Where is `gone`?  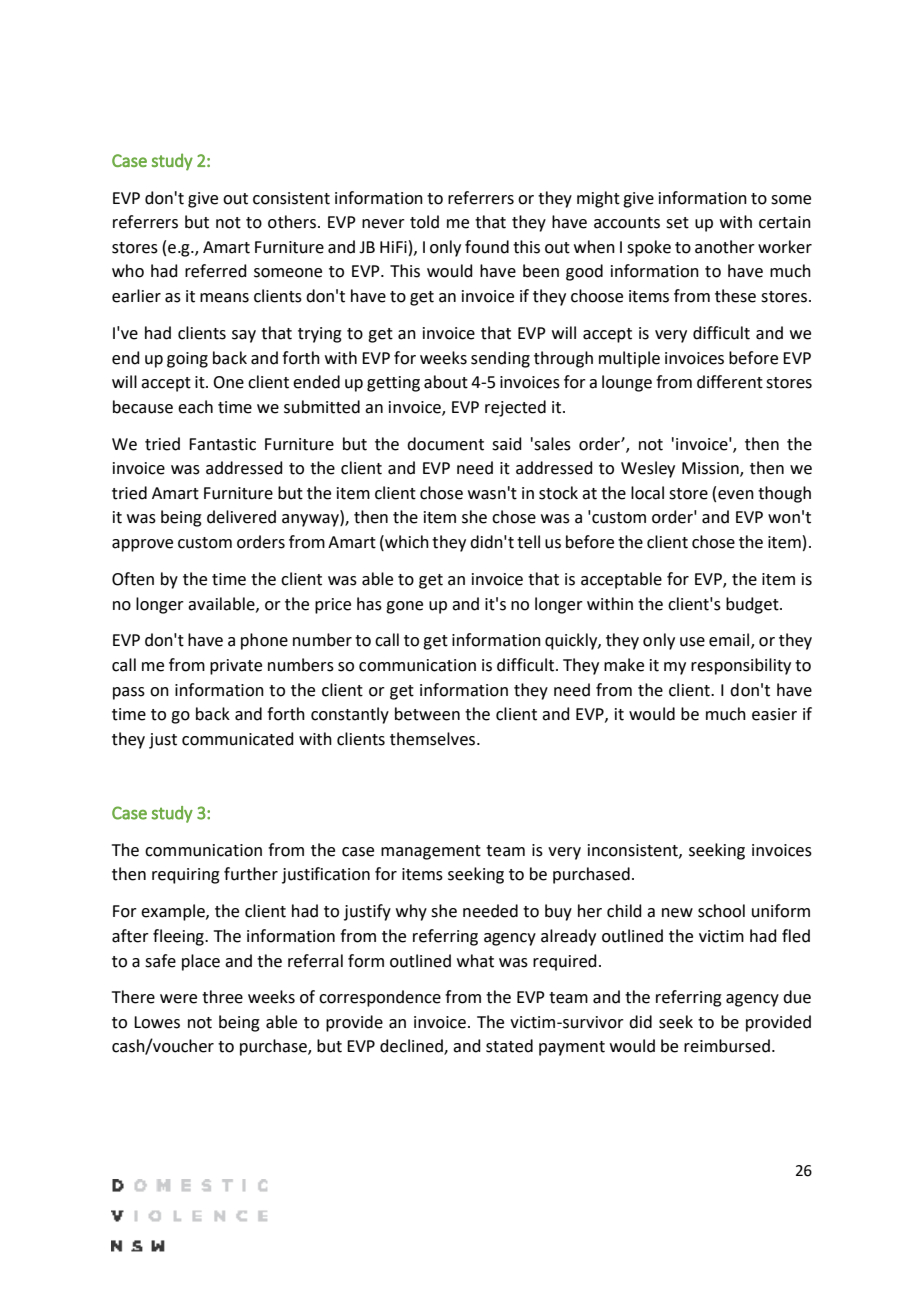 gone is located at coordinates (404, 607).
